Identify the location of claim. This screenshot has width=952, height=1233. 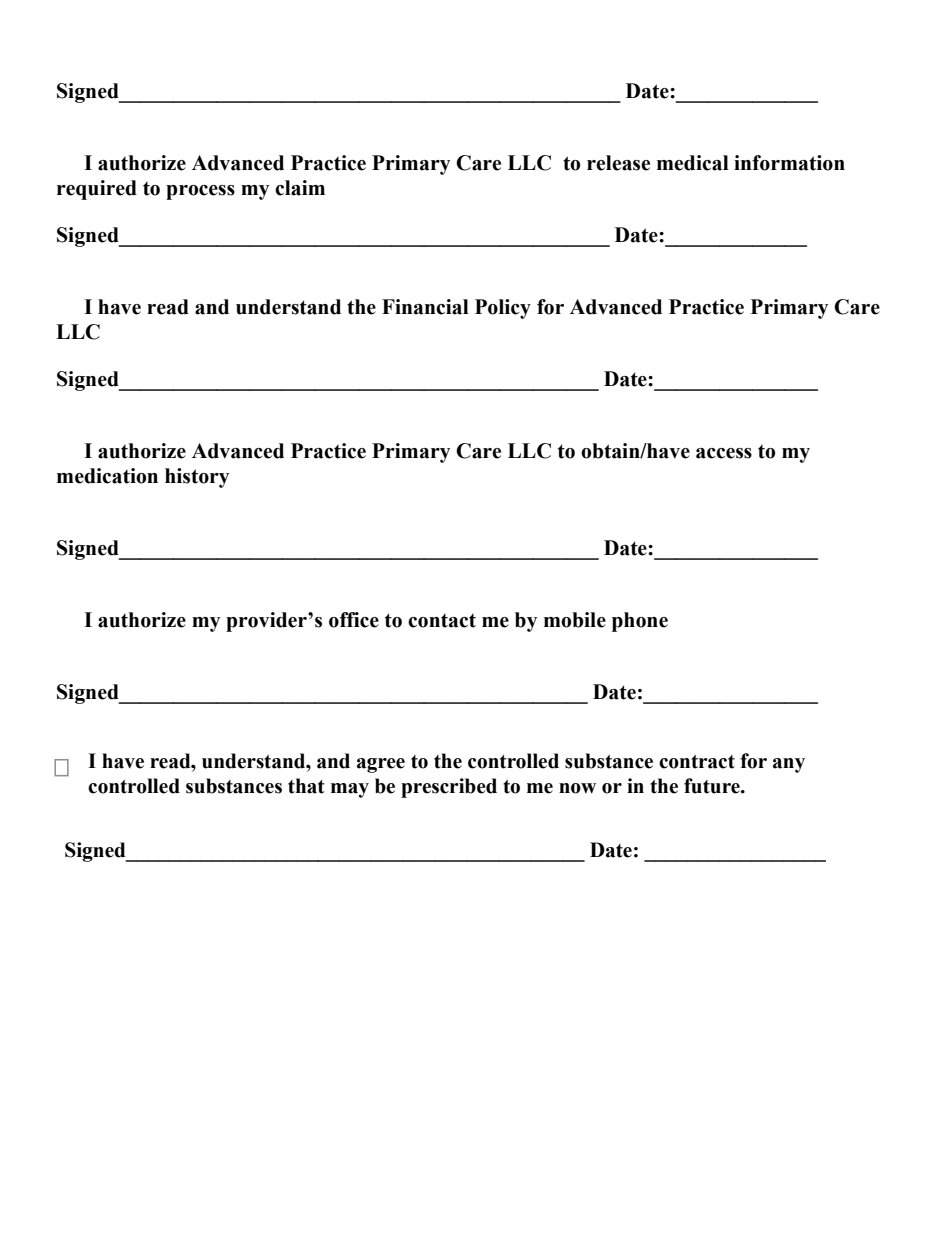
(300, 188).
